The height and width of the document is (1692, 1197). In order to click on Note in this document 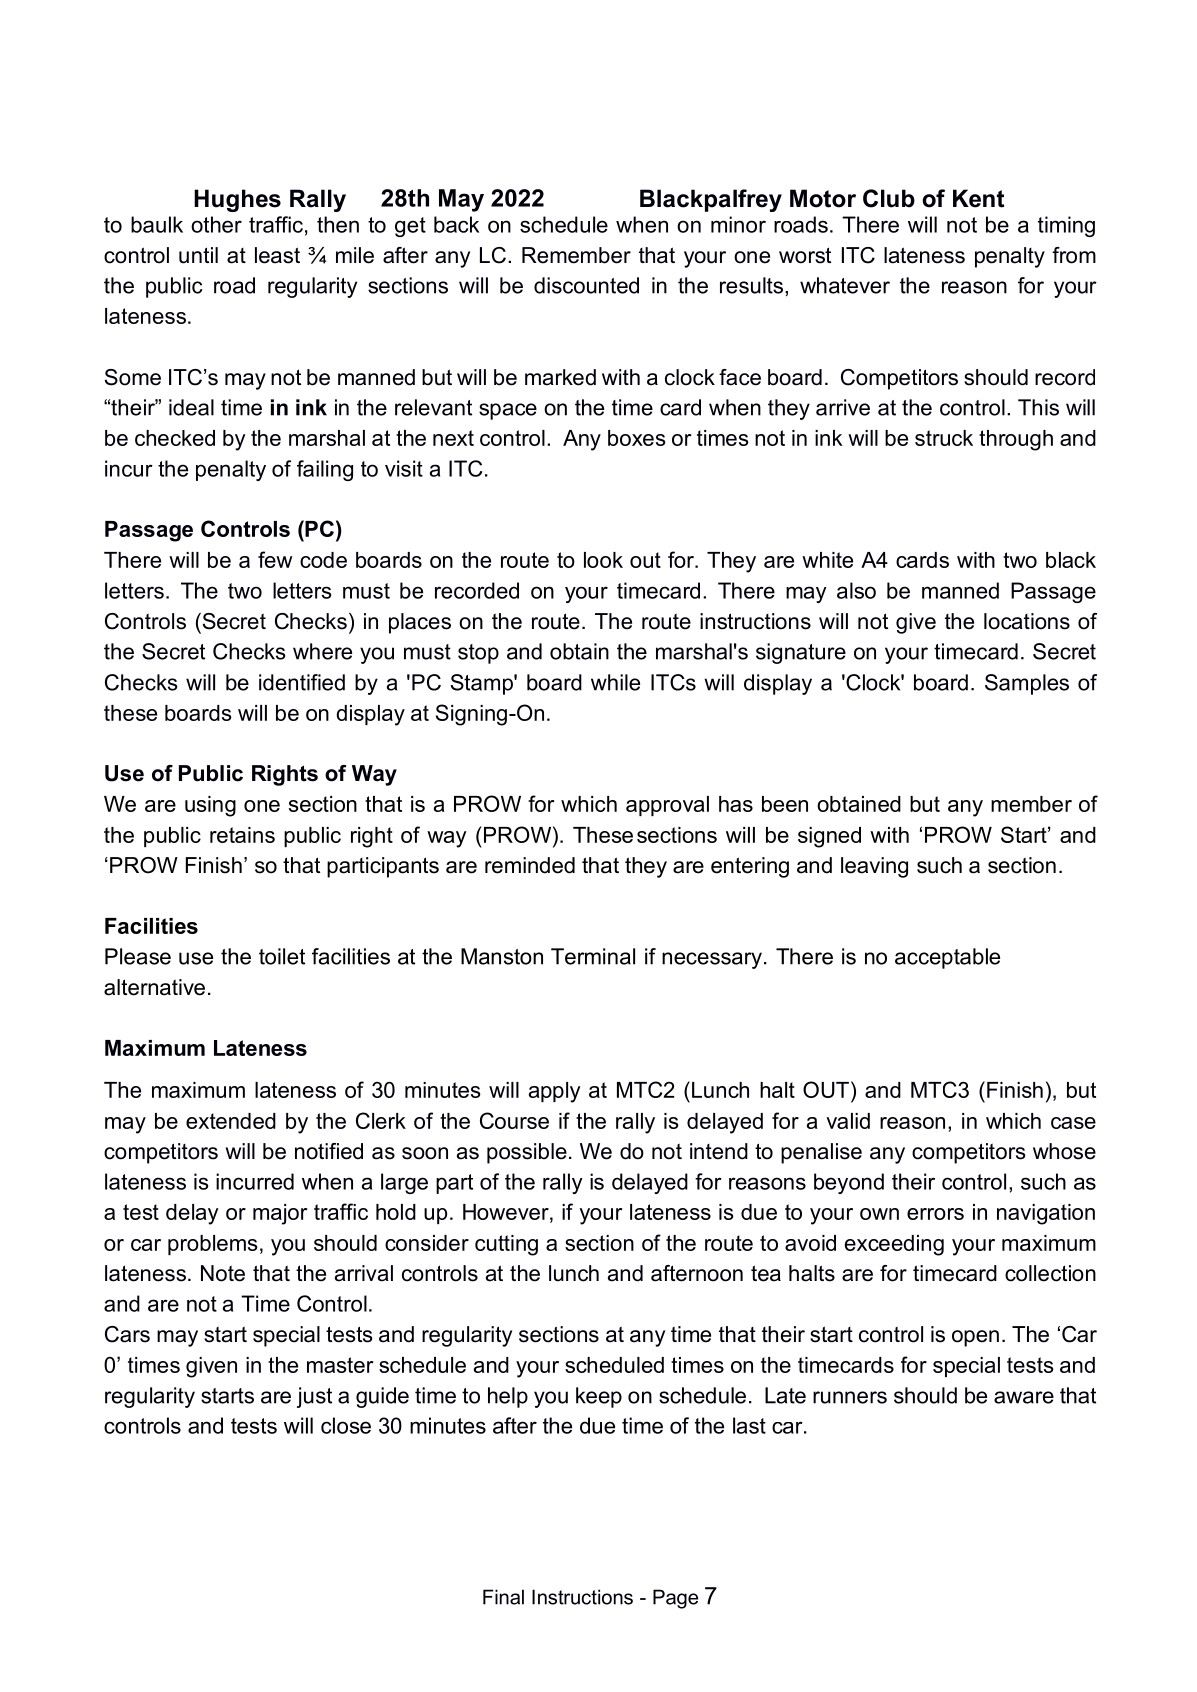, I will do `click(223, 1273)`.
